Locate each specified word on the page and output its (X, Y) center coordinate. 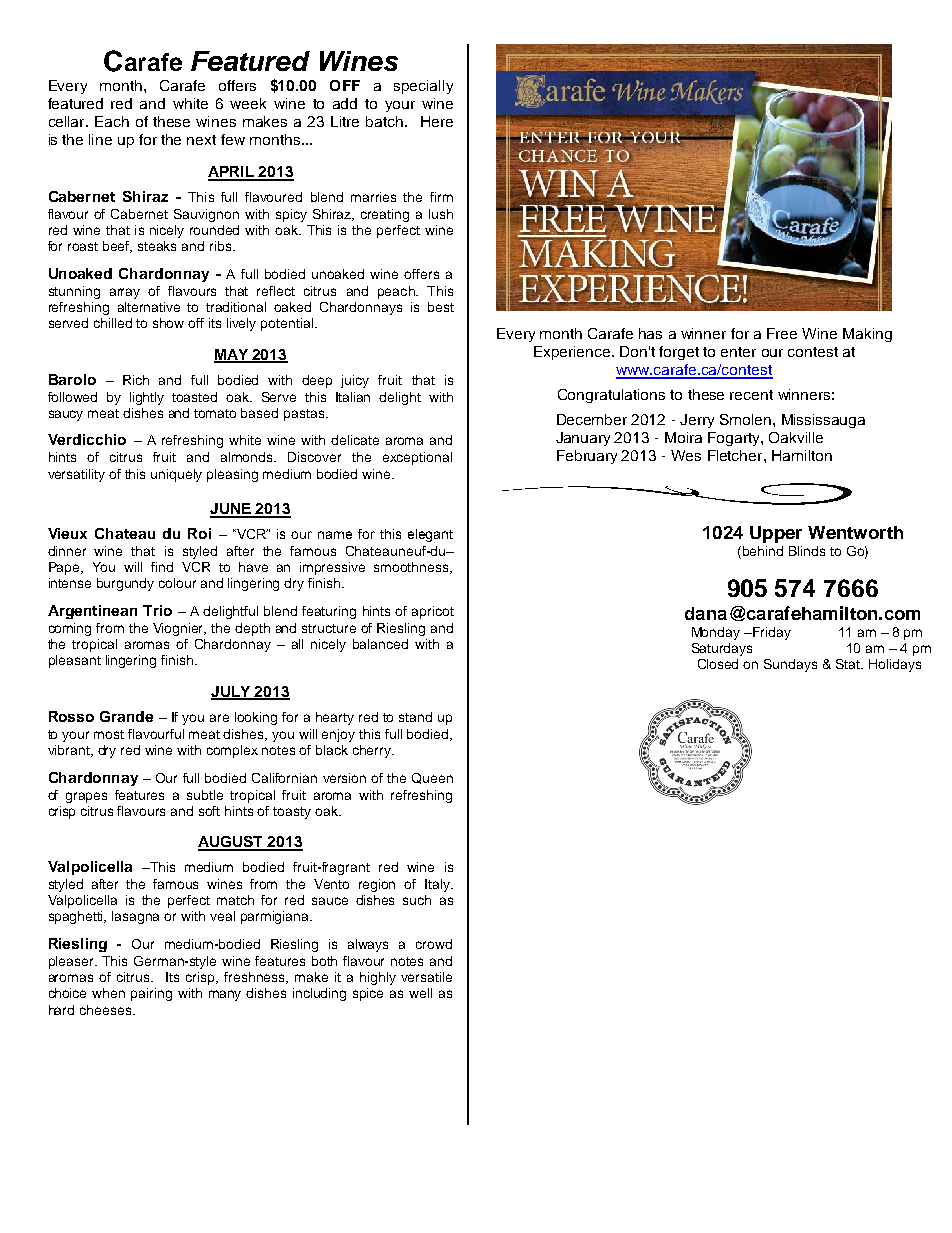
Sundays (790, 665)
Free (782, 333)
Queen (432, 778)
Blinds (807, 551)
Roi (199, 533)
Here (437, 121)
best (441, 307)
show (168, 323)
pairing (151, 994)
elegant (430, 535)
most (109, 734)
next (201, 140)
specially (423, 87)
